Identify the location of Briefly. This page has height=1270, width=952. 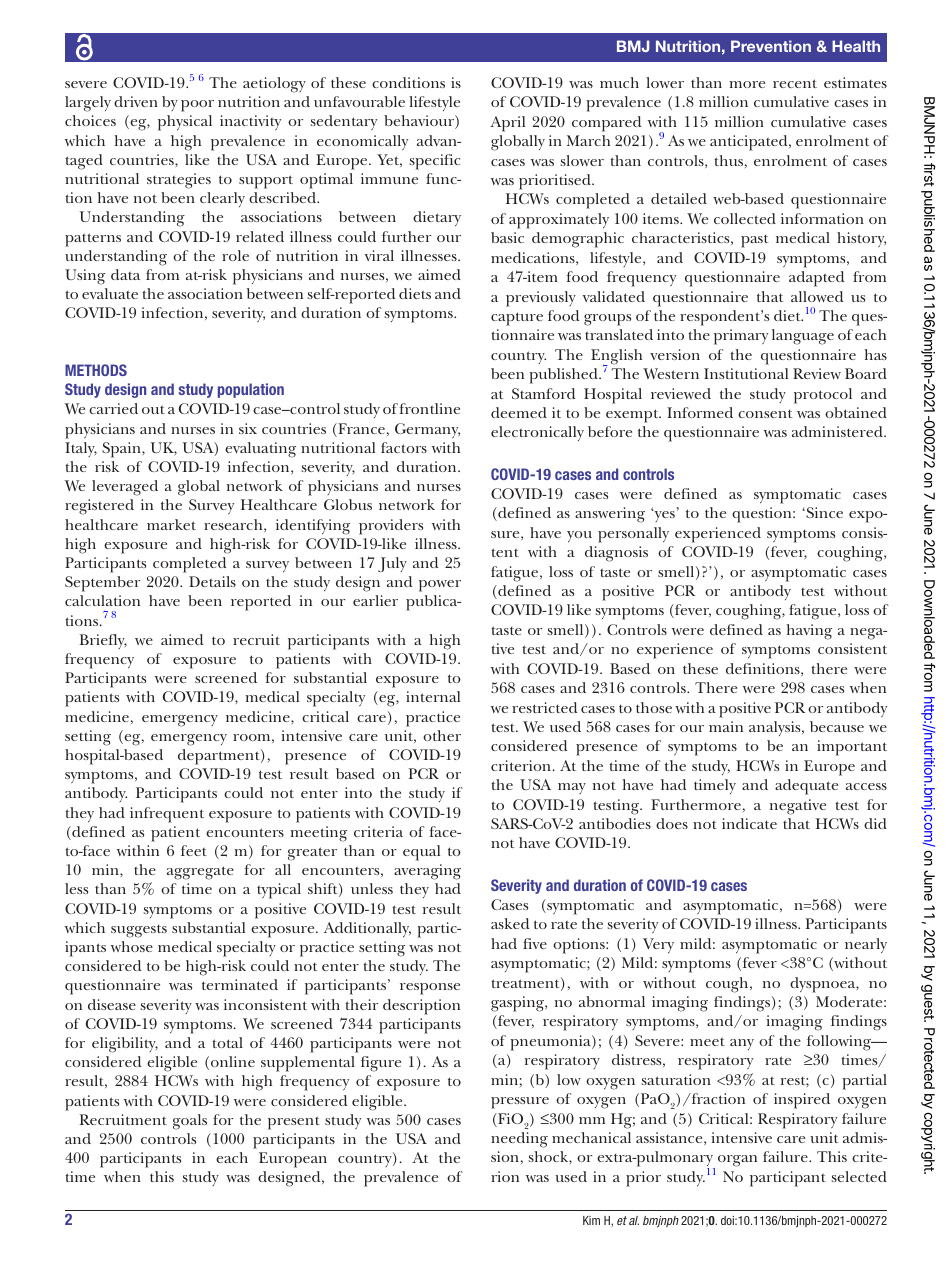
(103, 641).
